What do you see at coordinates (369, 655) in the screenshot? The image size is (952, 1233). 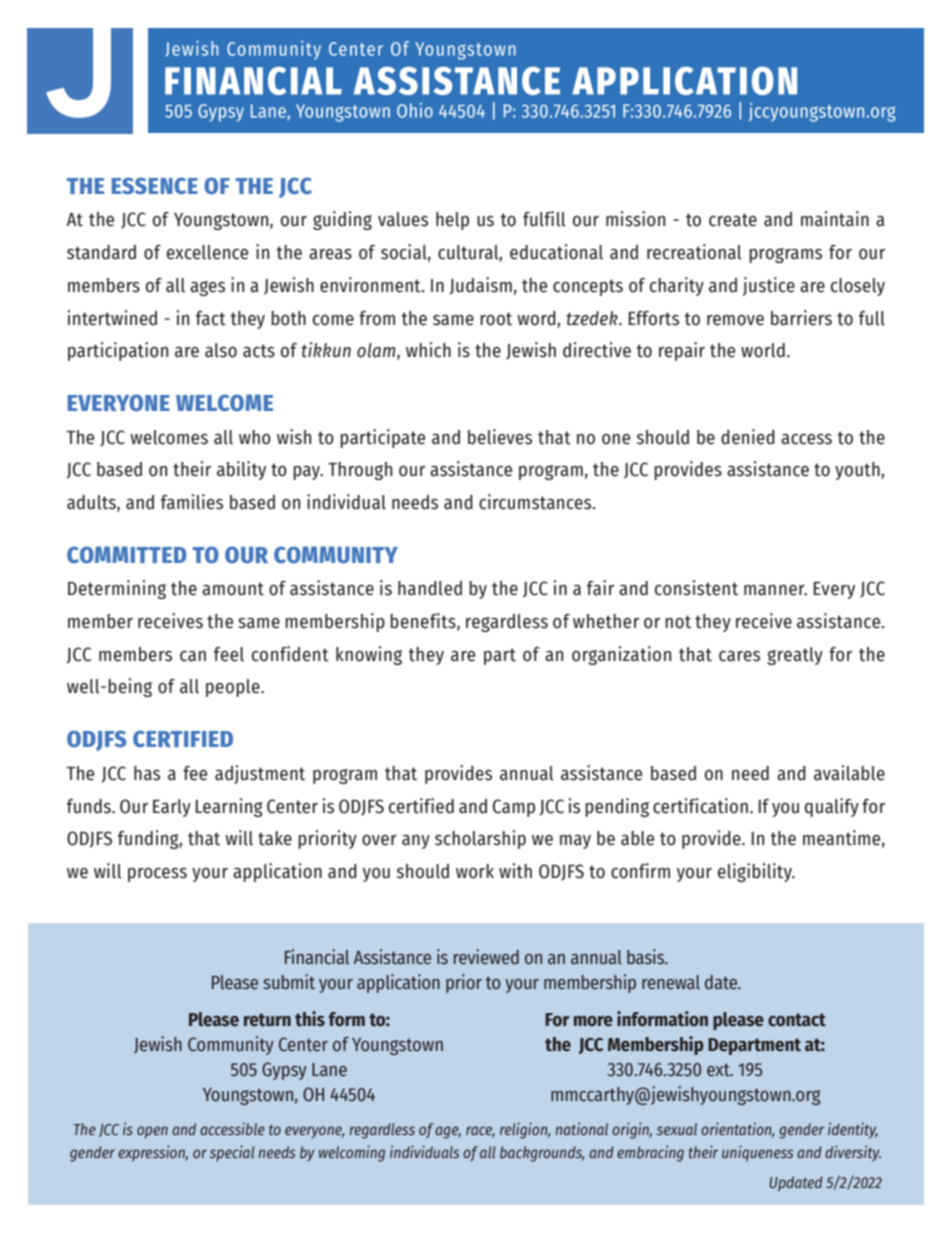 I see `knowing` at bounding box center [369, 655].
